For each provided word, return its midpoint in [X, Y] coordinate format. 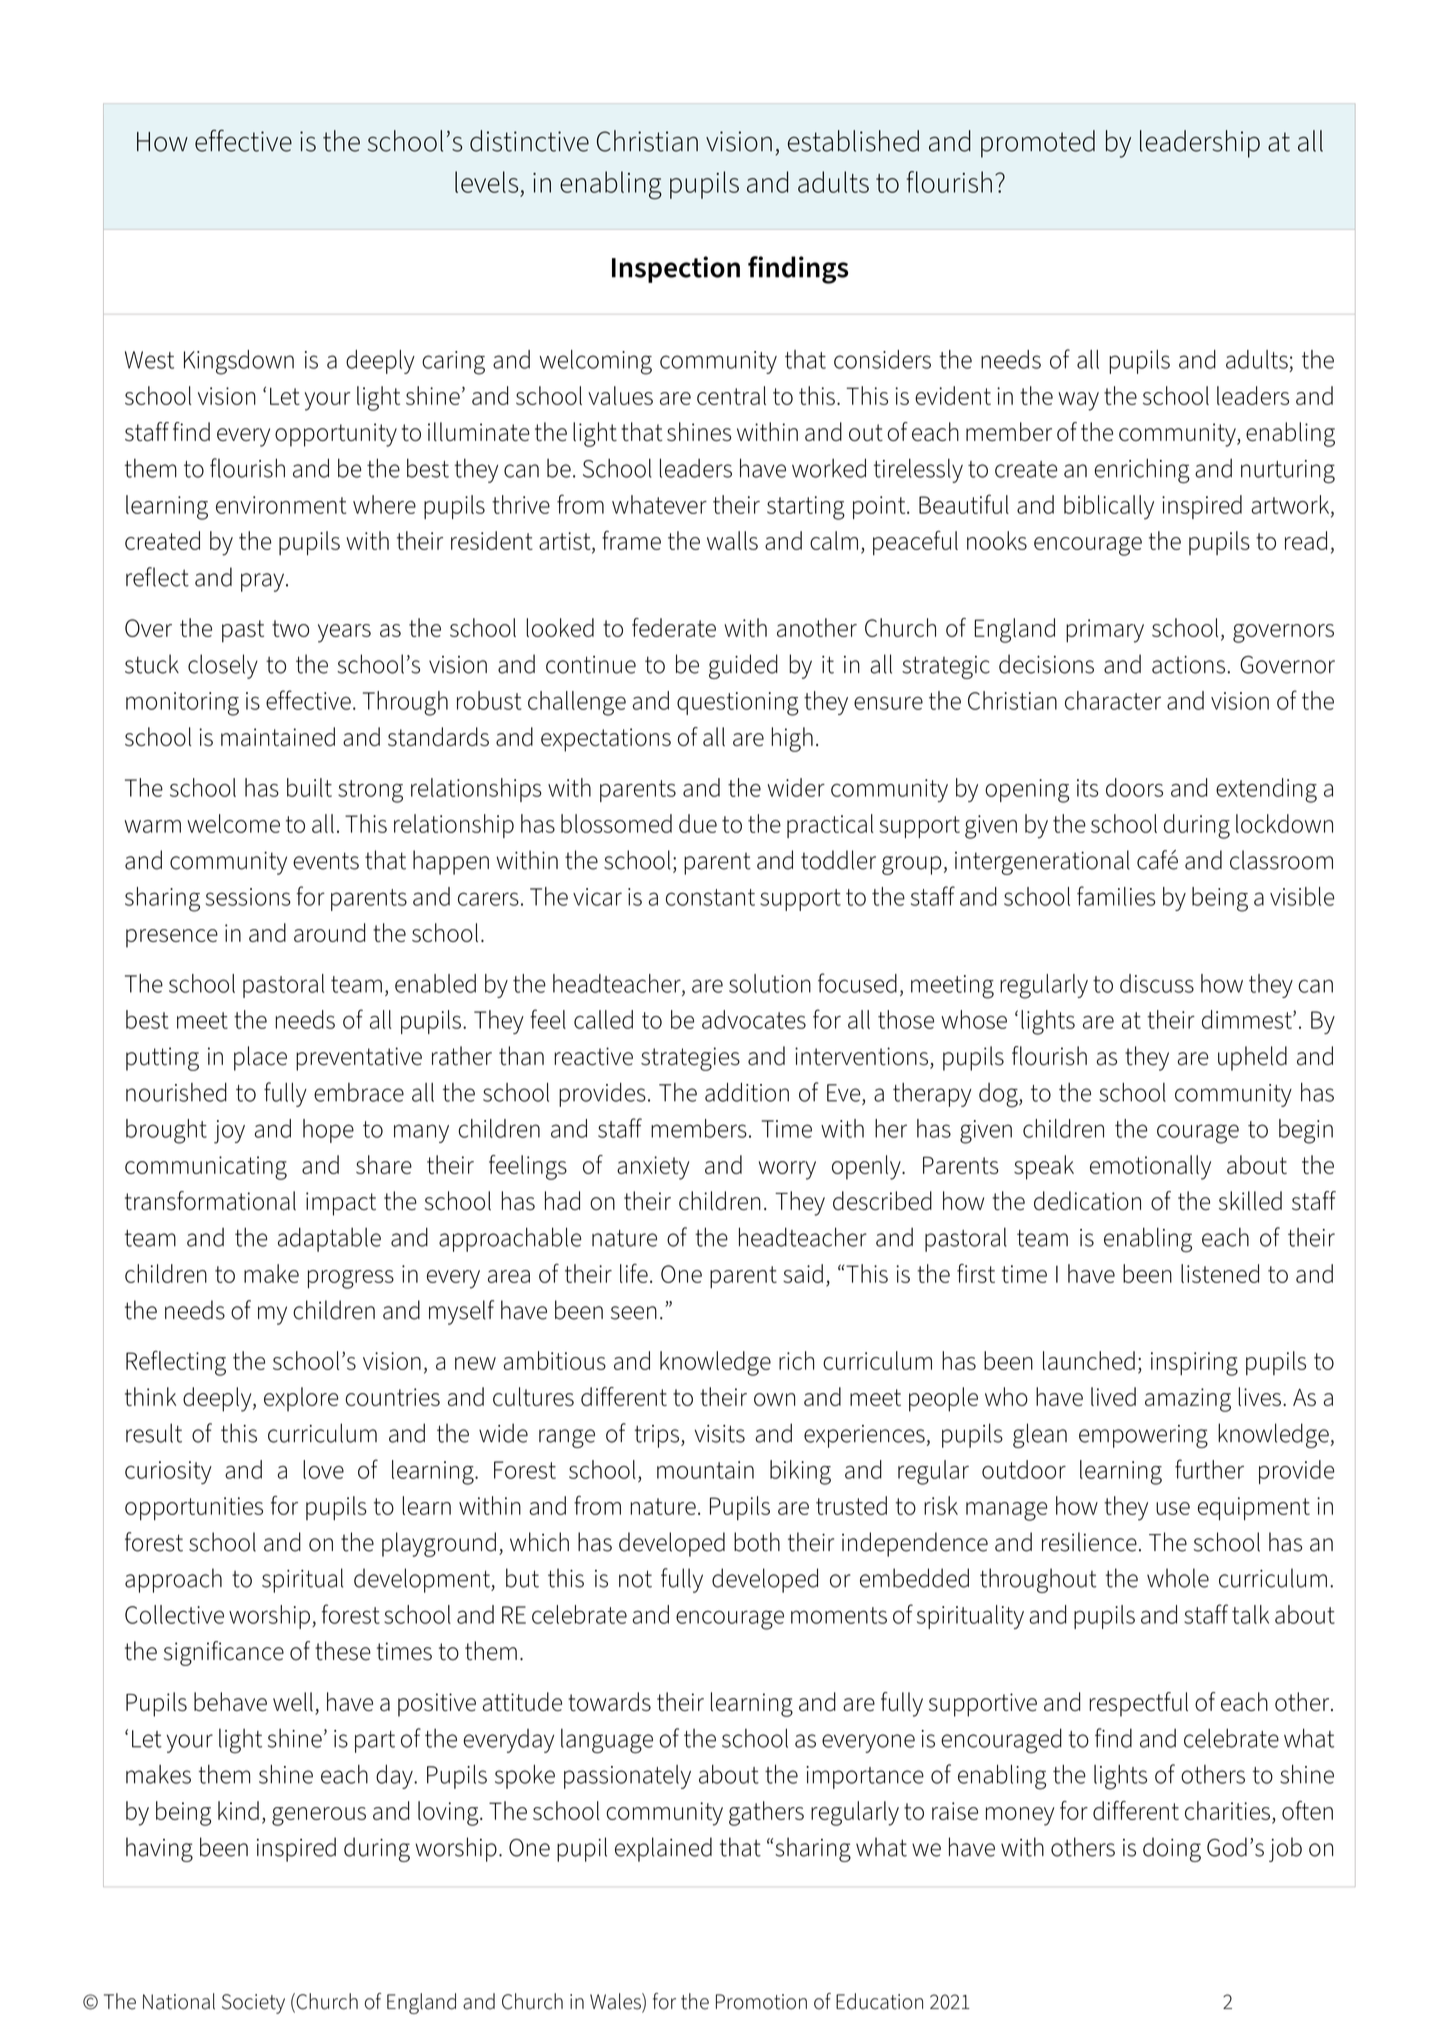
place [260, 1058]
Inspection [676, 269]
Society [253, 2004]
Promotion [761, 2002]
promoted [1038, 144]
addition [747, 1092]
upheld [1252, 1058]
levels [486, 182]
